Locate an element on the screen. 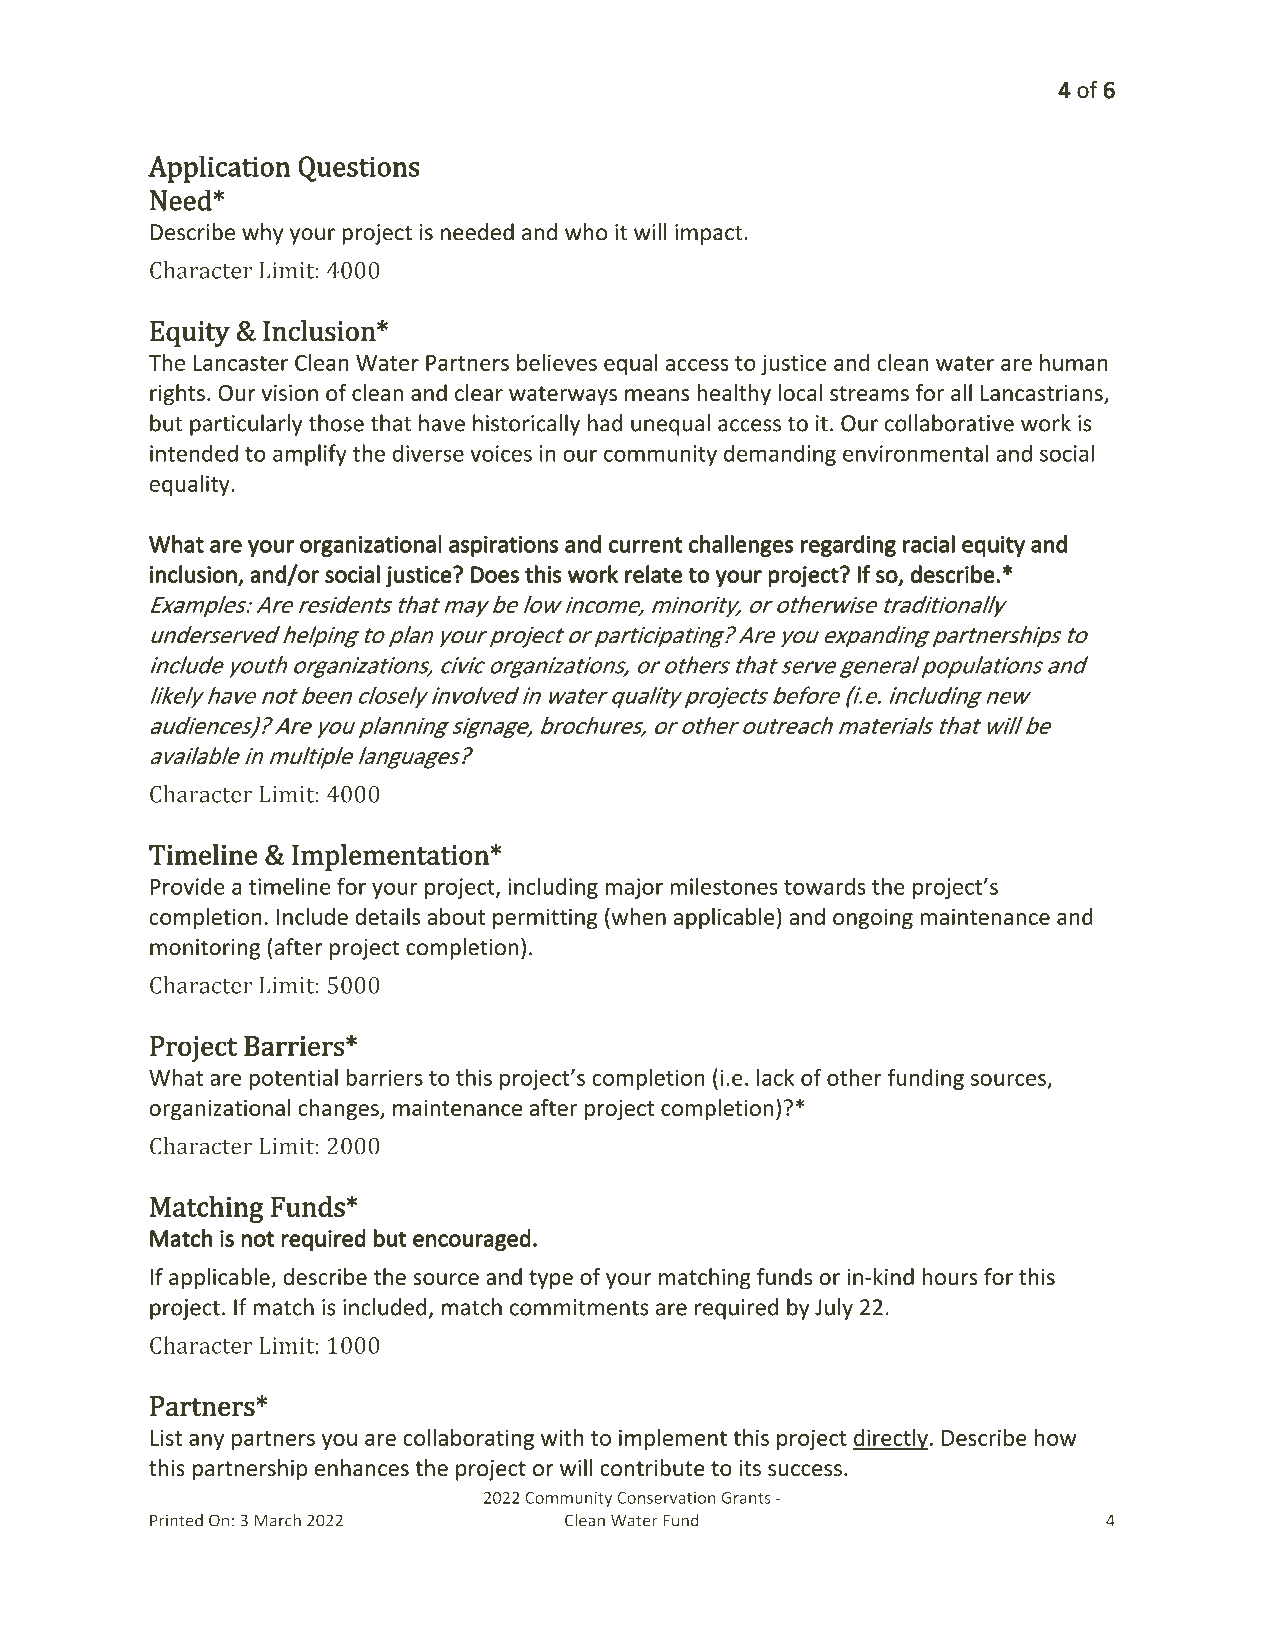 This screenshot has width=1264, height=1636. human is located at coordinates (1074, 362).
